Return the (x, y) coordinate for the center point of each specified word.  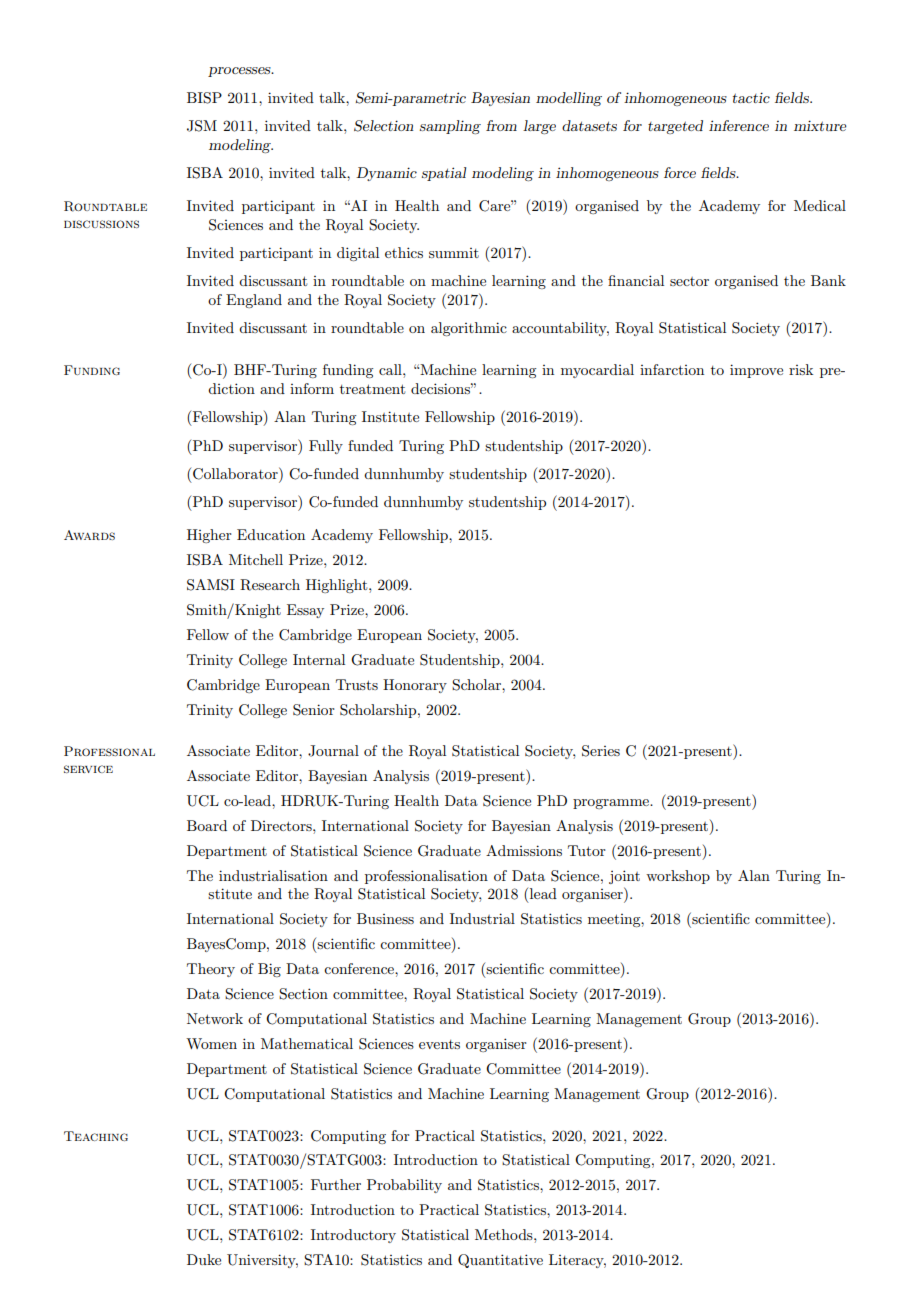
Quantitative (500, 1261)
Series (601, 751)
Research (270, 585)
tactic (751, 97)
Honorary (415, 686)
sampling (450, 127)
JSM (202, 126)
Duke (204, 1259)
